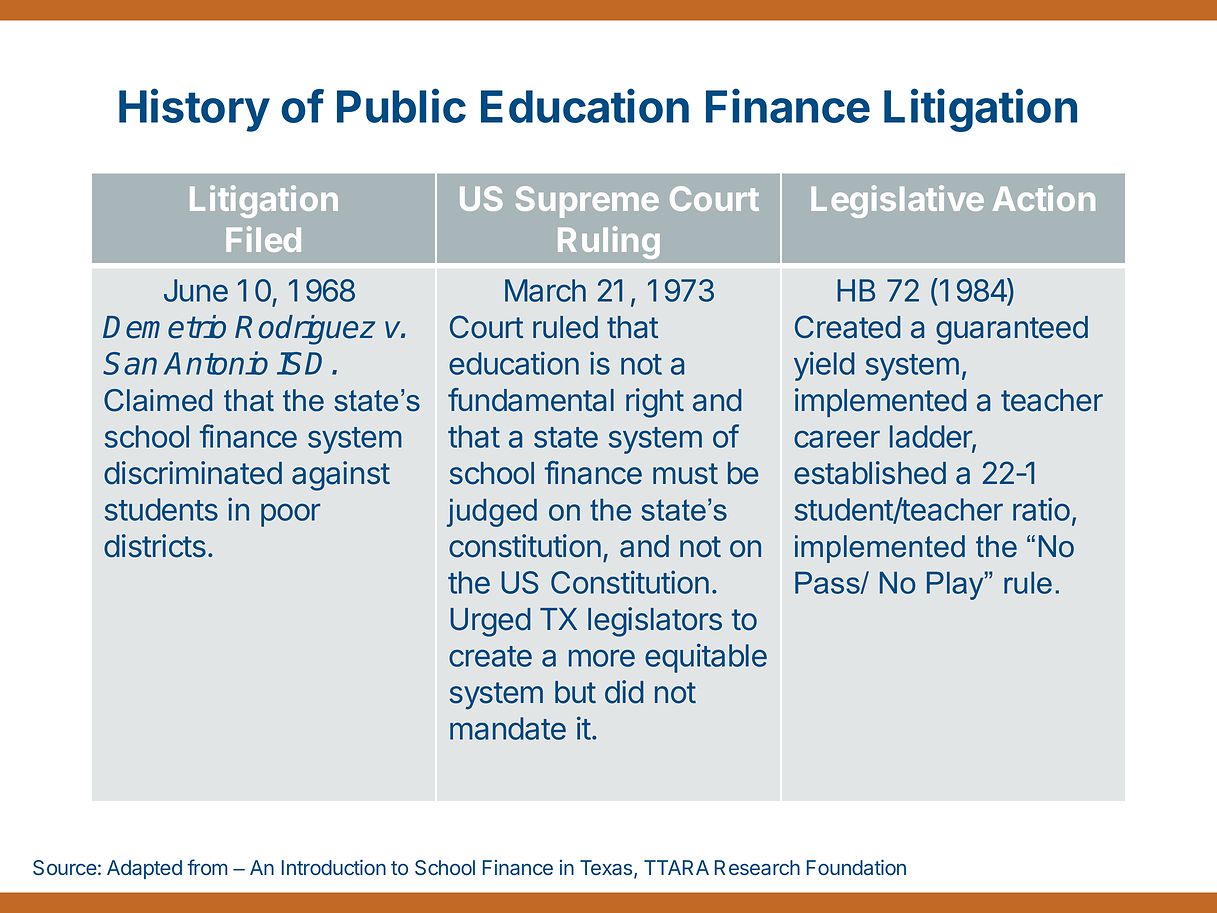  Describe the element at coordinates (207, 867) in the screenshot. I see `from` at that location.
